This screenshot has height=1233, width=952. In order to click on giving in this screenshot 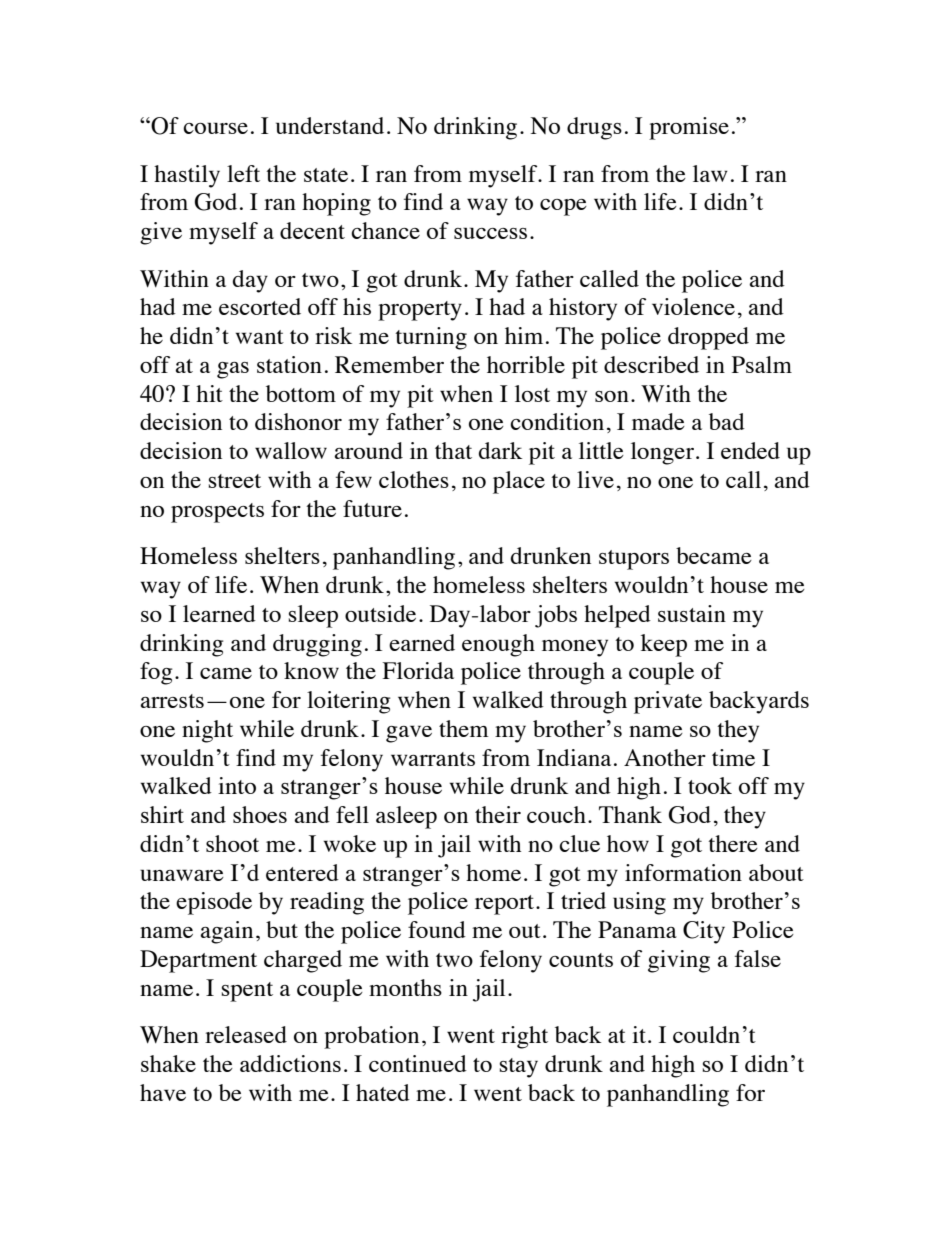, I will do `click(679, 961)`.
